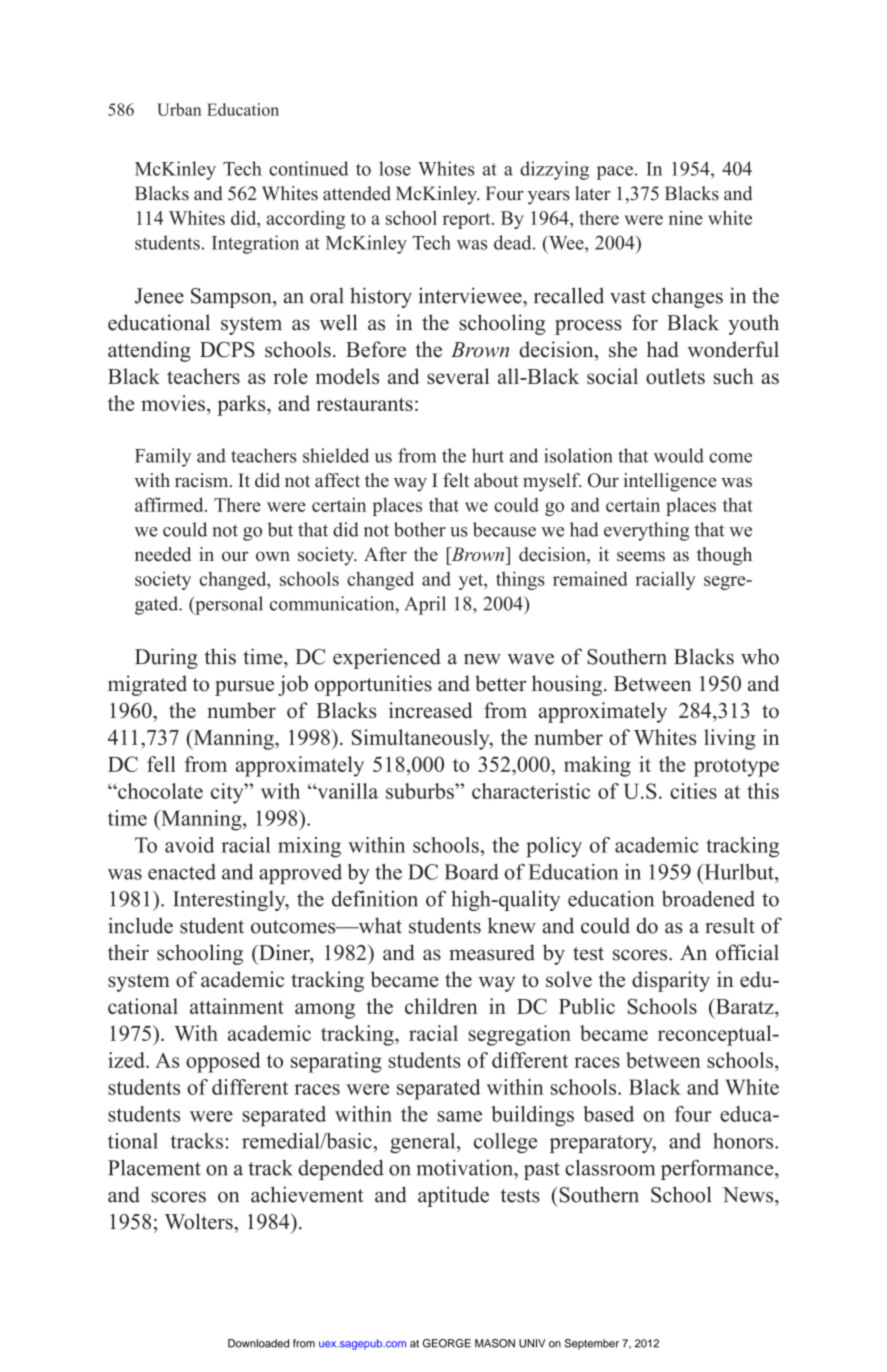 The height and width of the screenshot is (1372, 887). I want to click on September, so click(592, 1344).
